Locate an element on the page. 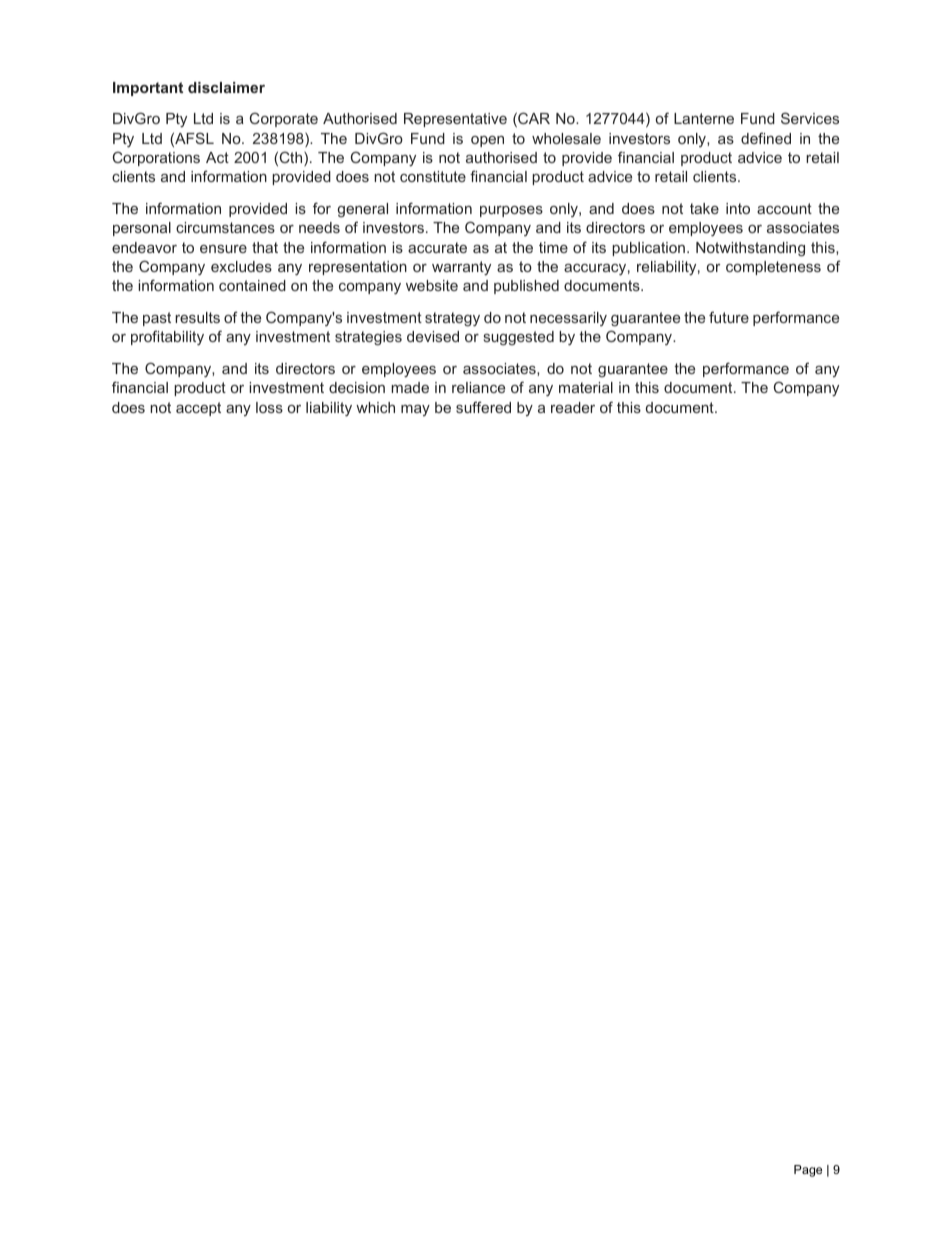 This image has height=1233, width=952. defined is located at coordinates (766, 138).
